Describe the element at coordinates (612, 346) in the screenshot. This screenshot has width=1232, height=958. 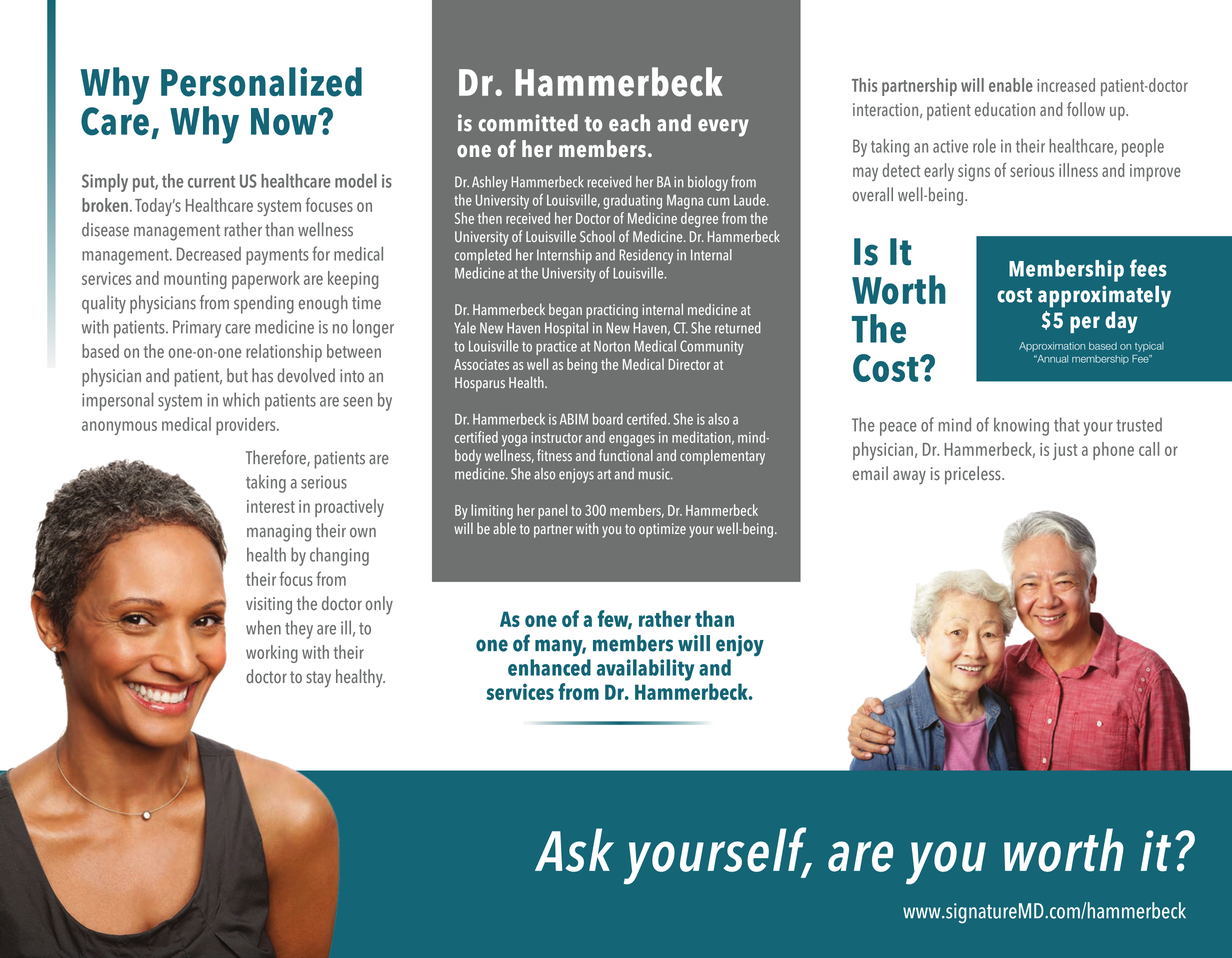
I see `Norton` at that location.
